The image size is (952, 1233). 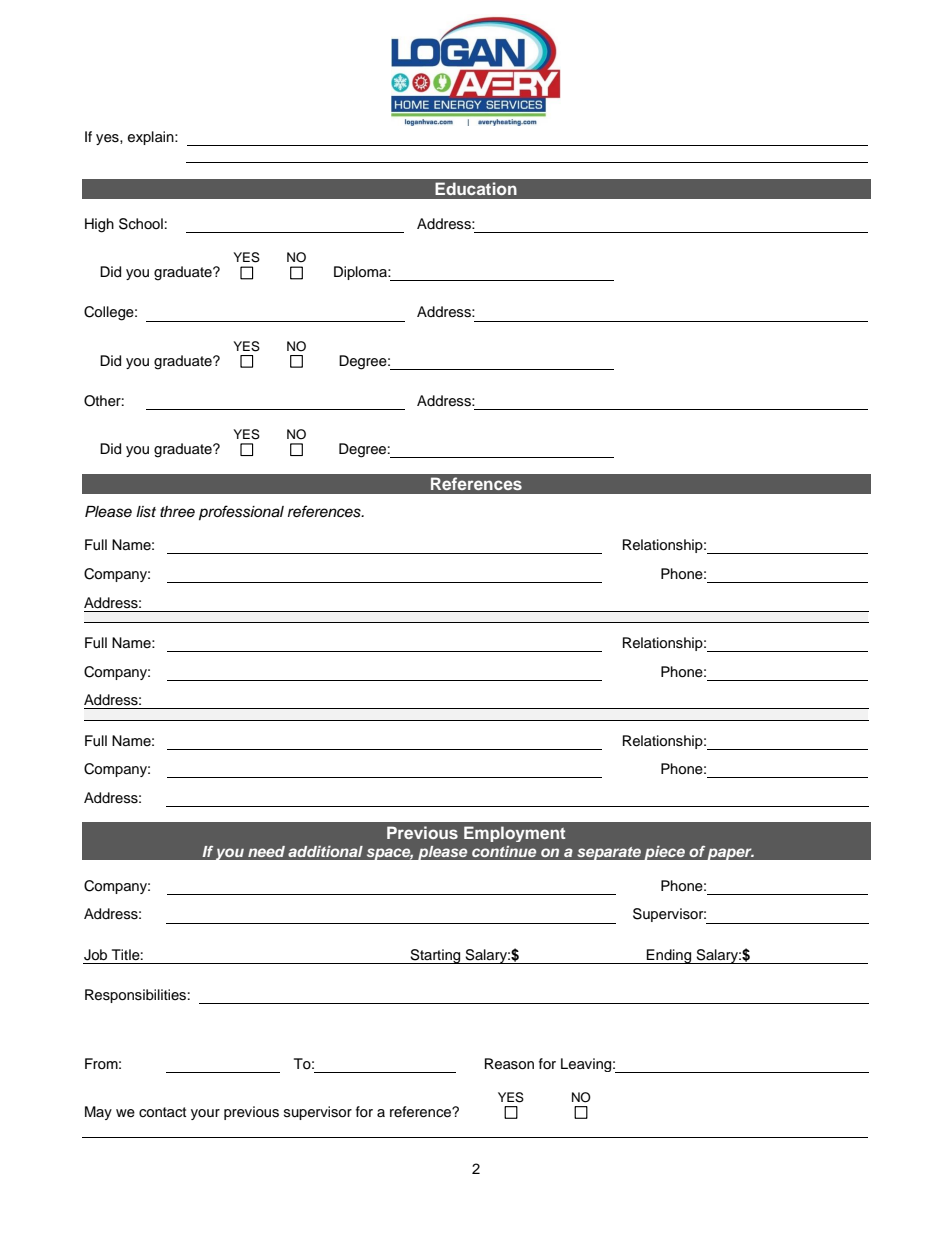 What do you see at coordinates (669, 956) in the document?
I see `Ending` at bounding box center [669, 956].
